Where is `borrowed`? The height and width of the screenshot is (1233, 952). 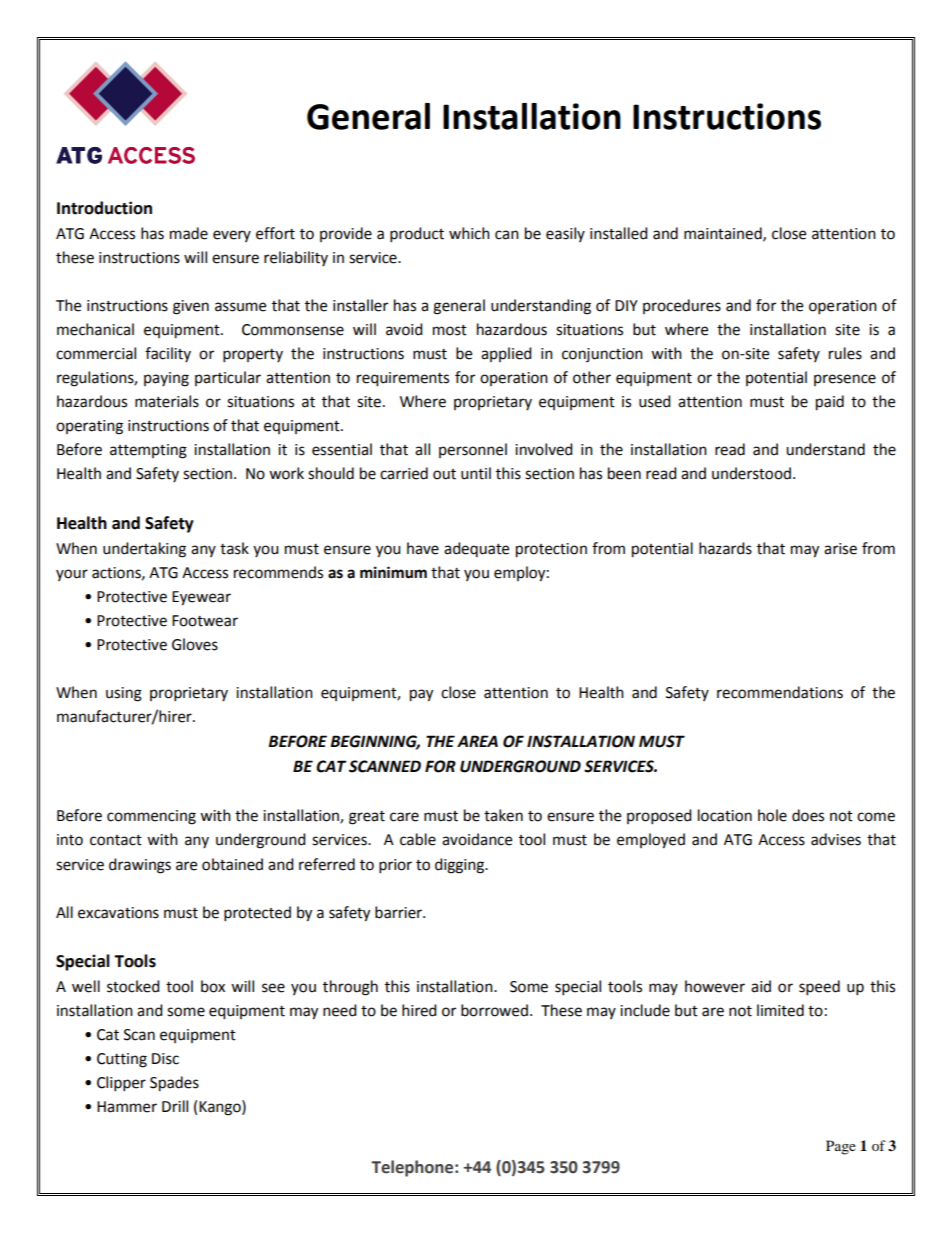
borrowed is located at coordinates (494, 1010).
